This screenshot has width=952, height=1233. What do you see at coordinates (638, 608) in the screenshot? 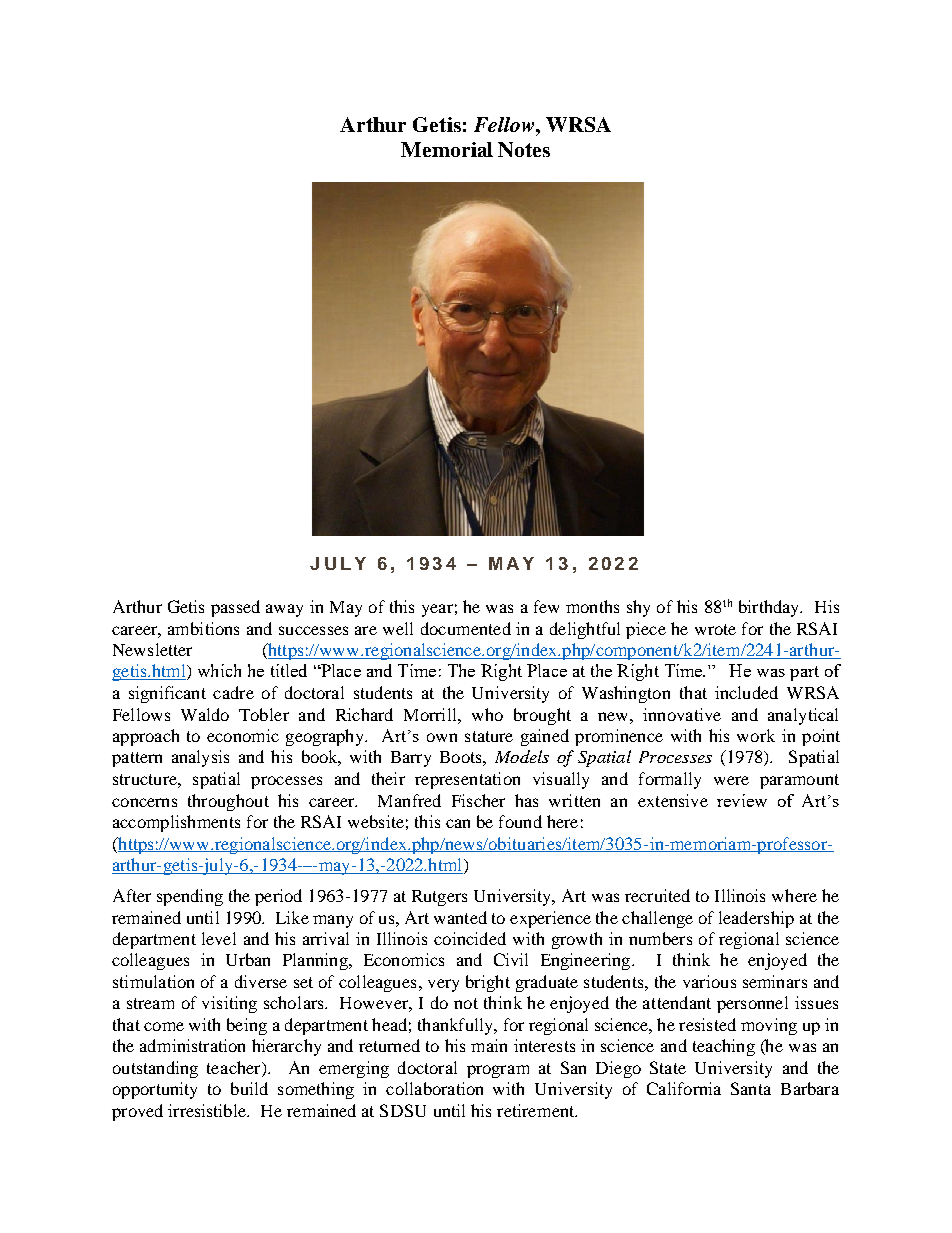
I see `shy` at bounding box center [638, 608].
